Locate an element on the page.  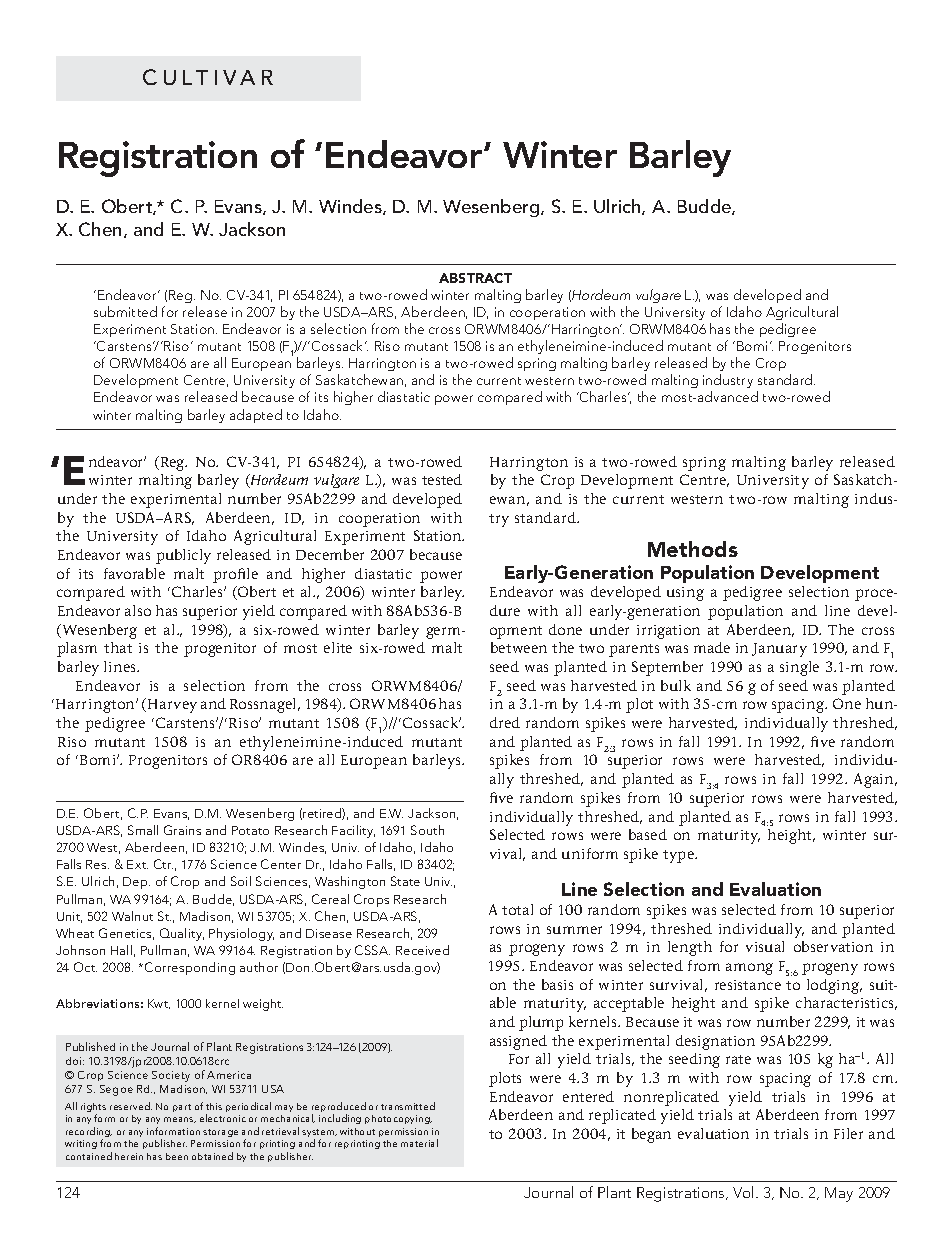
ABSTRACT is located at coordinates (475, 278).
